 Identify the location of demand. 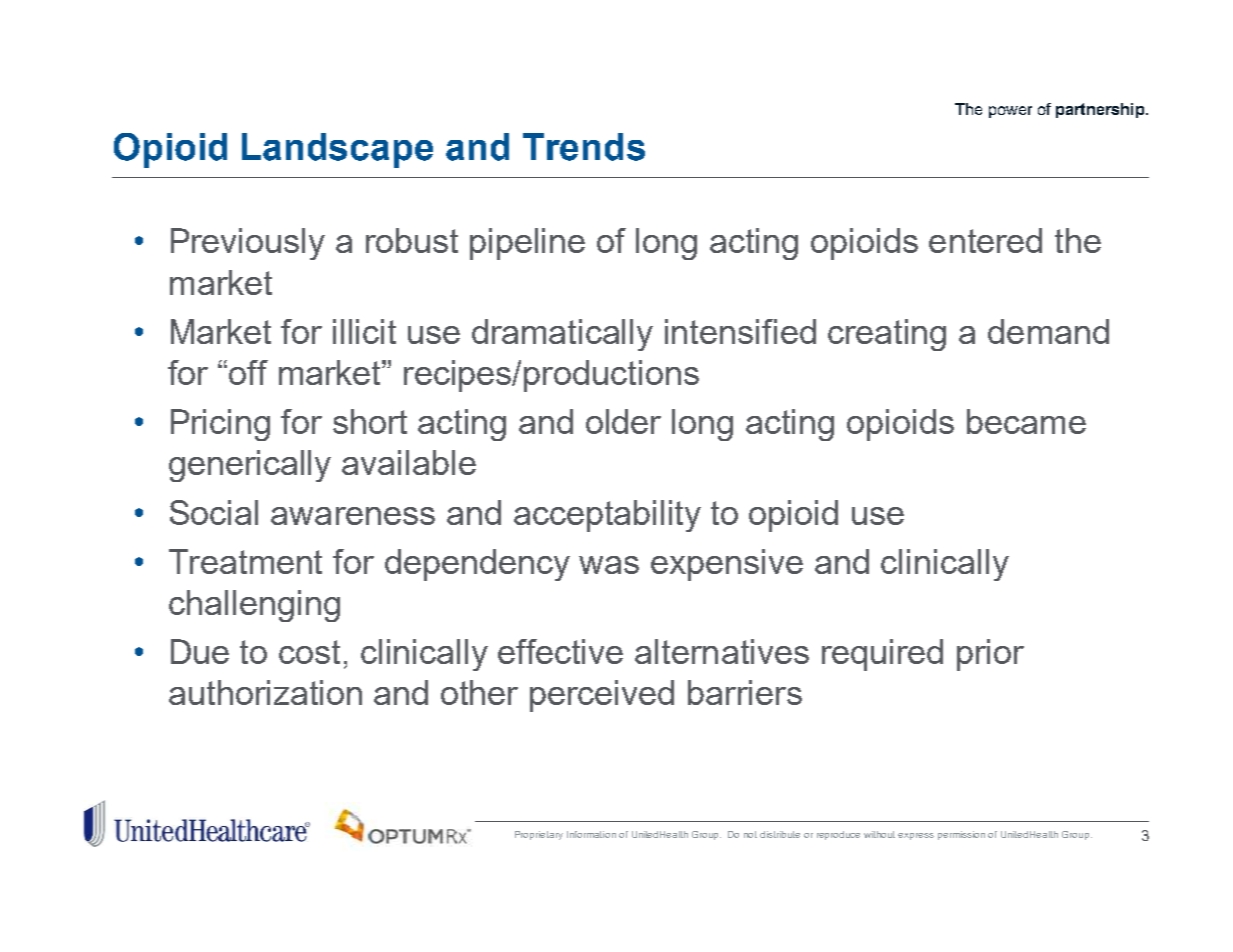
(1048, 331).
